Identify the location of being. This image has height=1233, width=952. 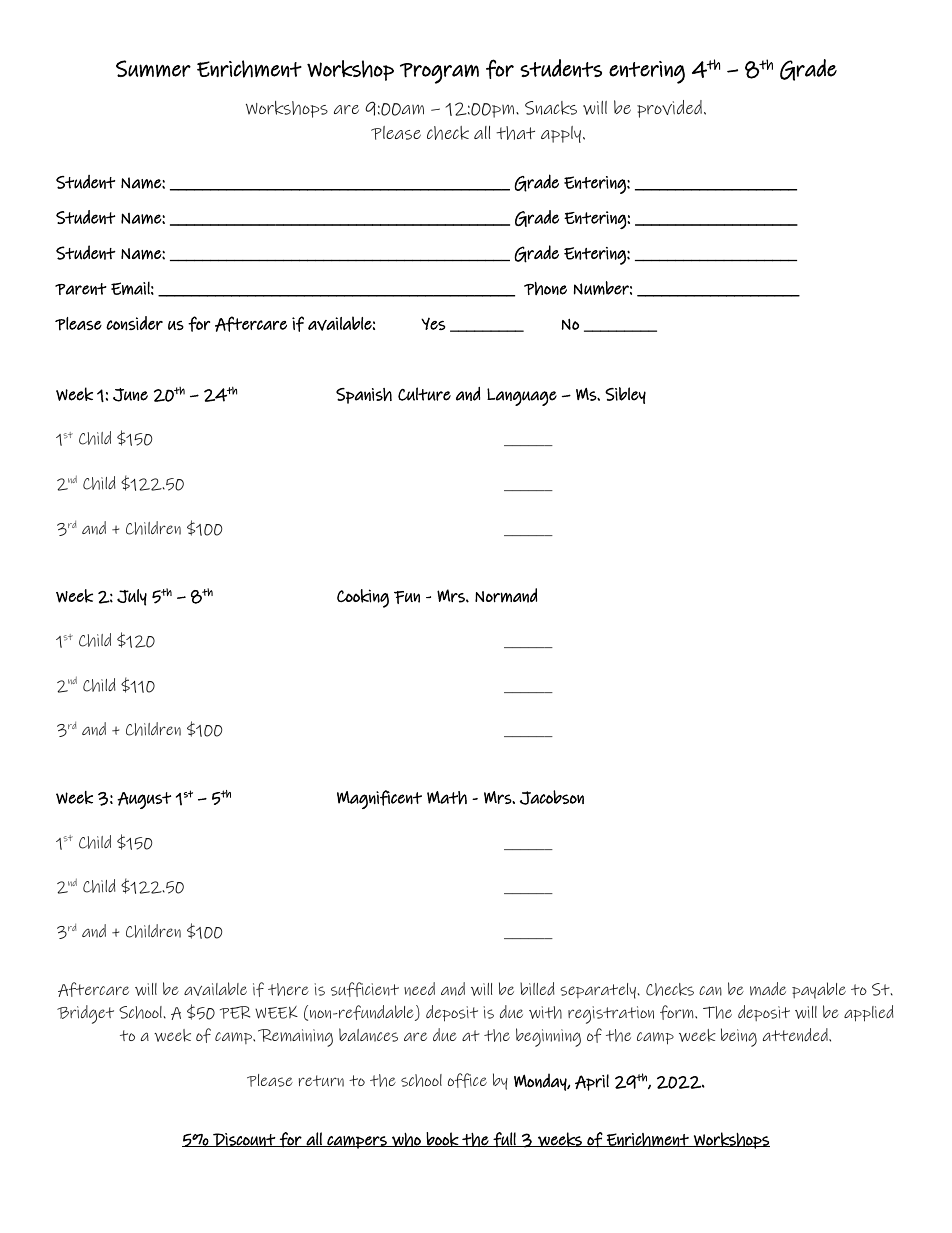
(739, 1037).
